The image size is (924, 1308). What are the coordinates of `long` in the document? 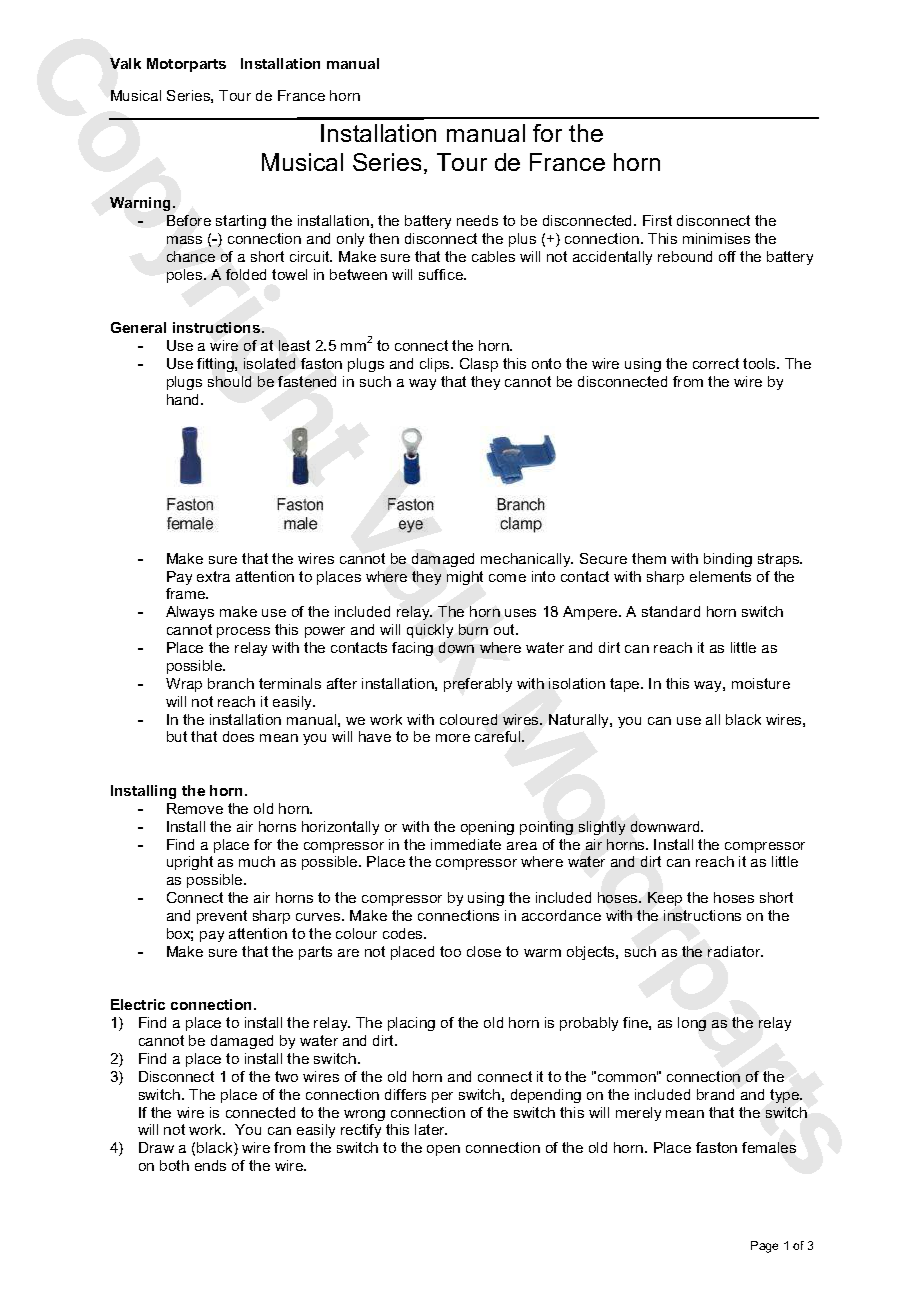 It's located at (692, 1024).
